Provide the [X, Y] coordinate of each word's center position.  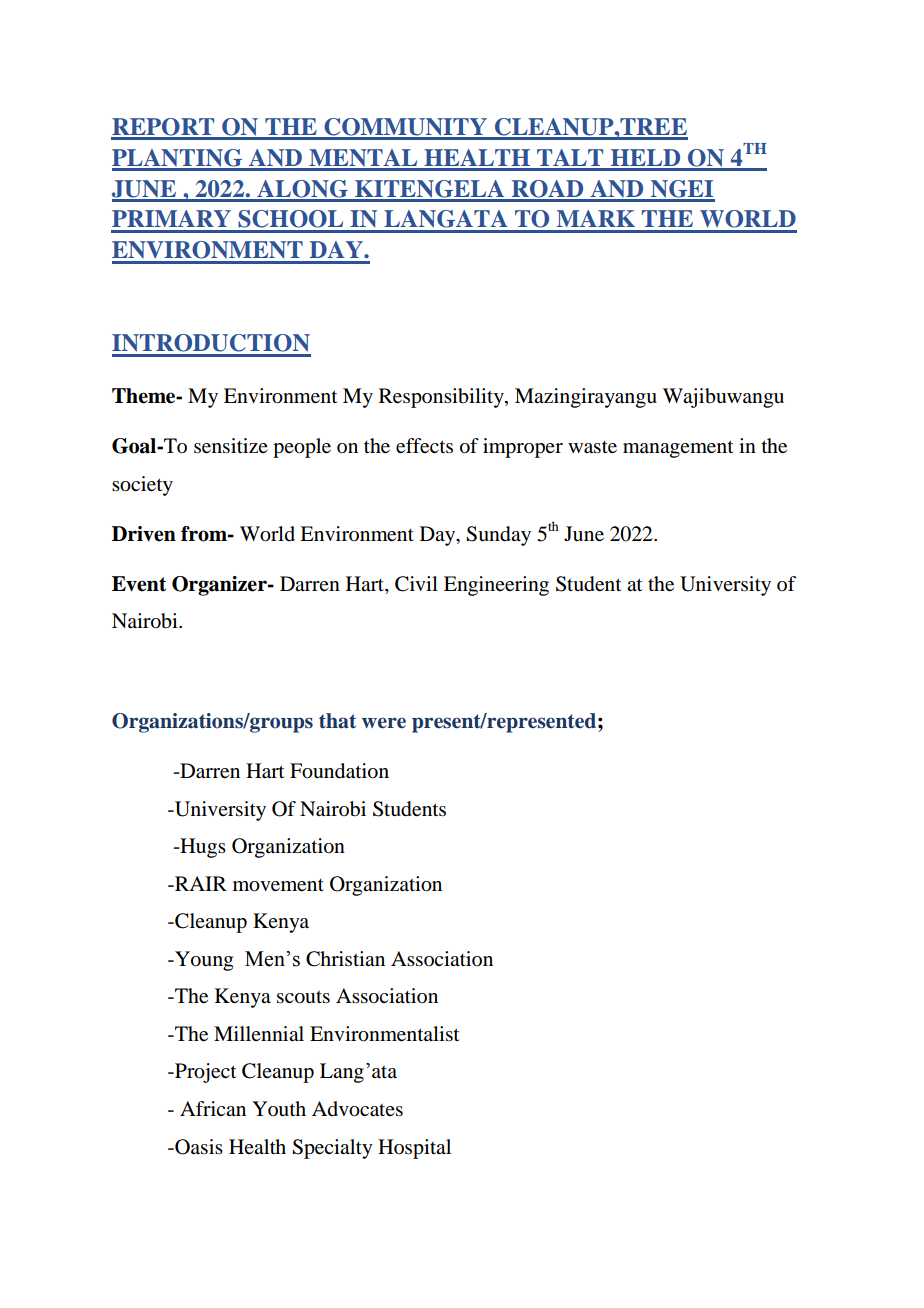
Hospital [414, 1149]
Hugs [202, 848]
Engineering [496, 586]
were [384, 723]
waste [592, 447]
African [213, 1108]
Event [139, 584]
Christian [345, 959]
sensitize [231, 446]
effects [424, 446]
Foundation [339, 771]
